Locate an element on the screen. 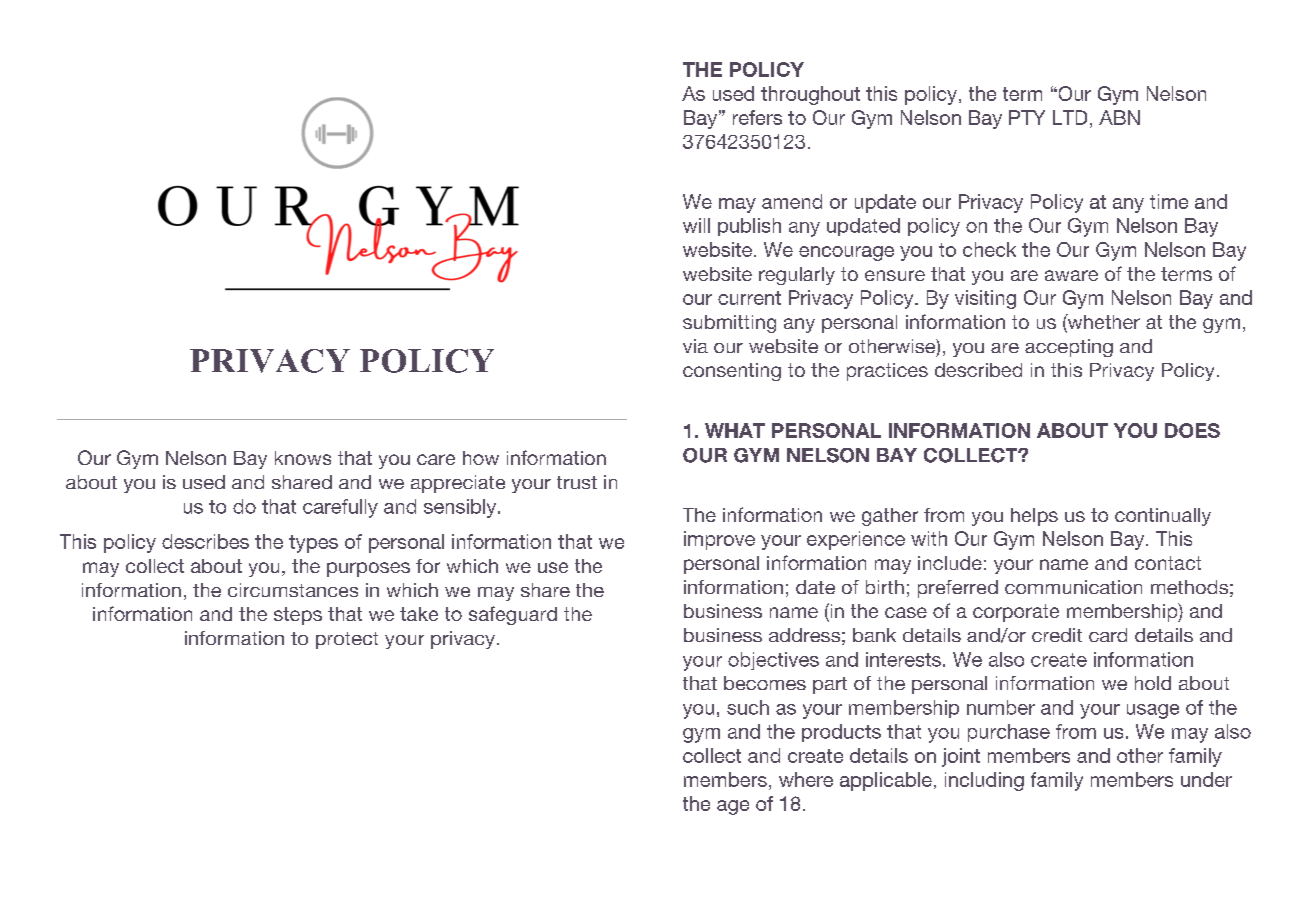 This screenshot has width=1308, height=924. refers is located at coordinates (757, 117).
